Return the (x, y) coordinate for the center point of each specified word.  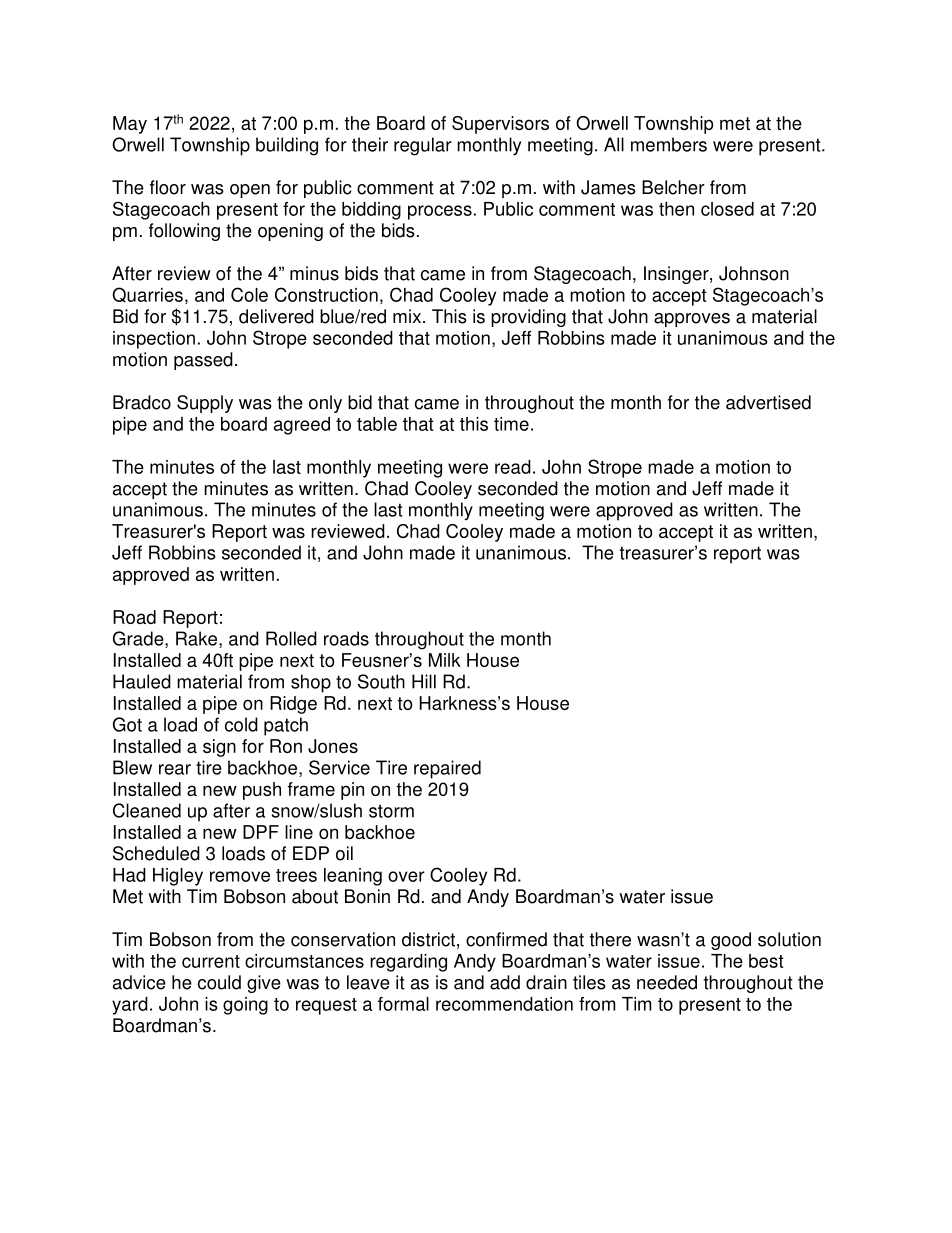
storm (391, 811)
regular (423, 146)
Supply (205, 404)
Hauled (142, 681)
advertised (768, 402)
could (219, 982)
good (731, 941)
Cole (249, 294)
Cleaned (147, 810)
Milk (445, 660)
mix (407, 316)
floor (168, 187)
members (669, 144)
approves (692, 320)
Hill (424, 681)
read (513, 467)
